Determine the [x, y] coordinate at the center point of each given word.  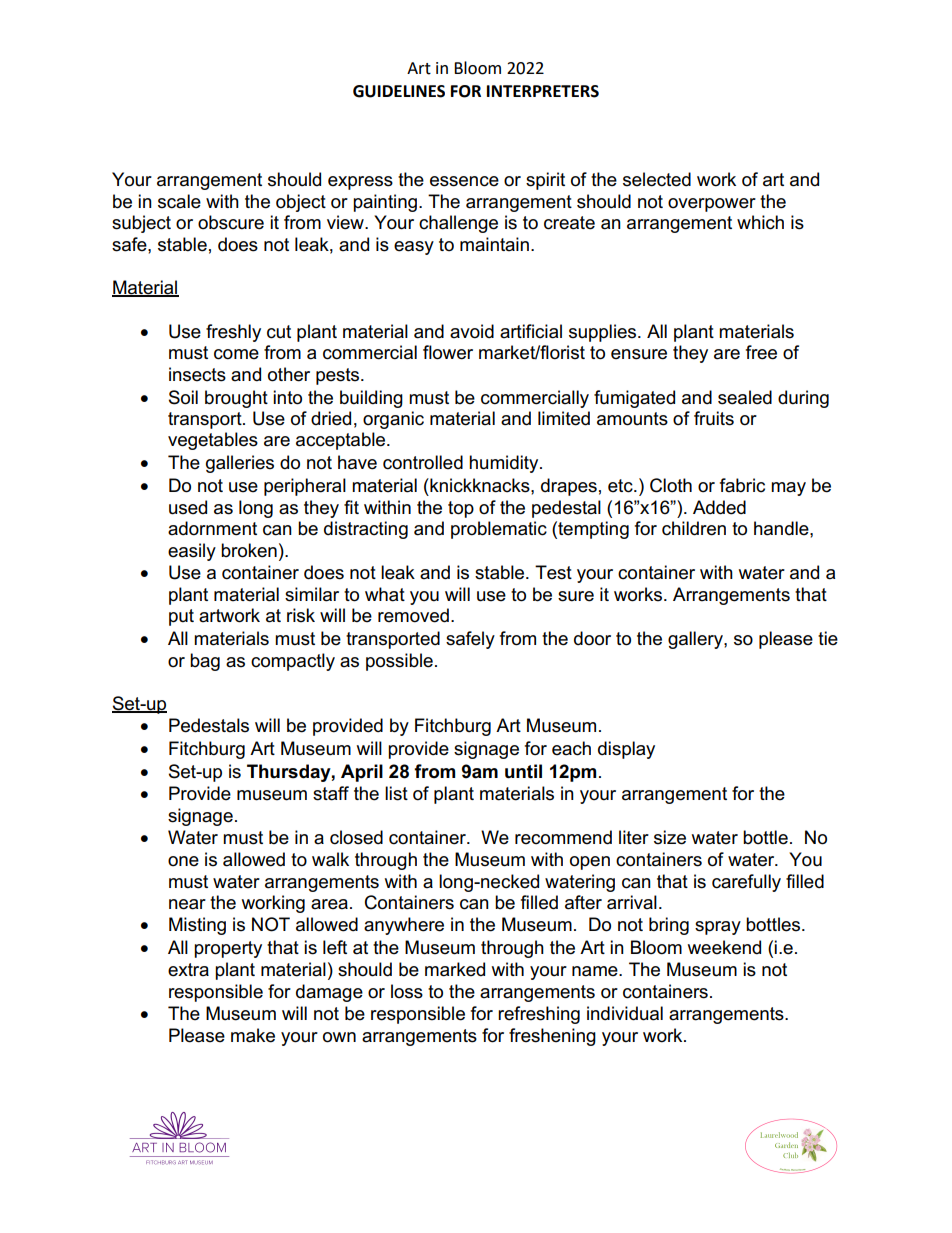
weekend [724, 947]
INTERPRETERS [543, 91]
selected [657, 179]
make [253, 1035]
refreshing [539, 1015]
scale [179, 201]
